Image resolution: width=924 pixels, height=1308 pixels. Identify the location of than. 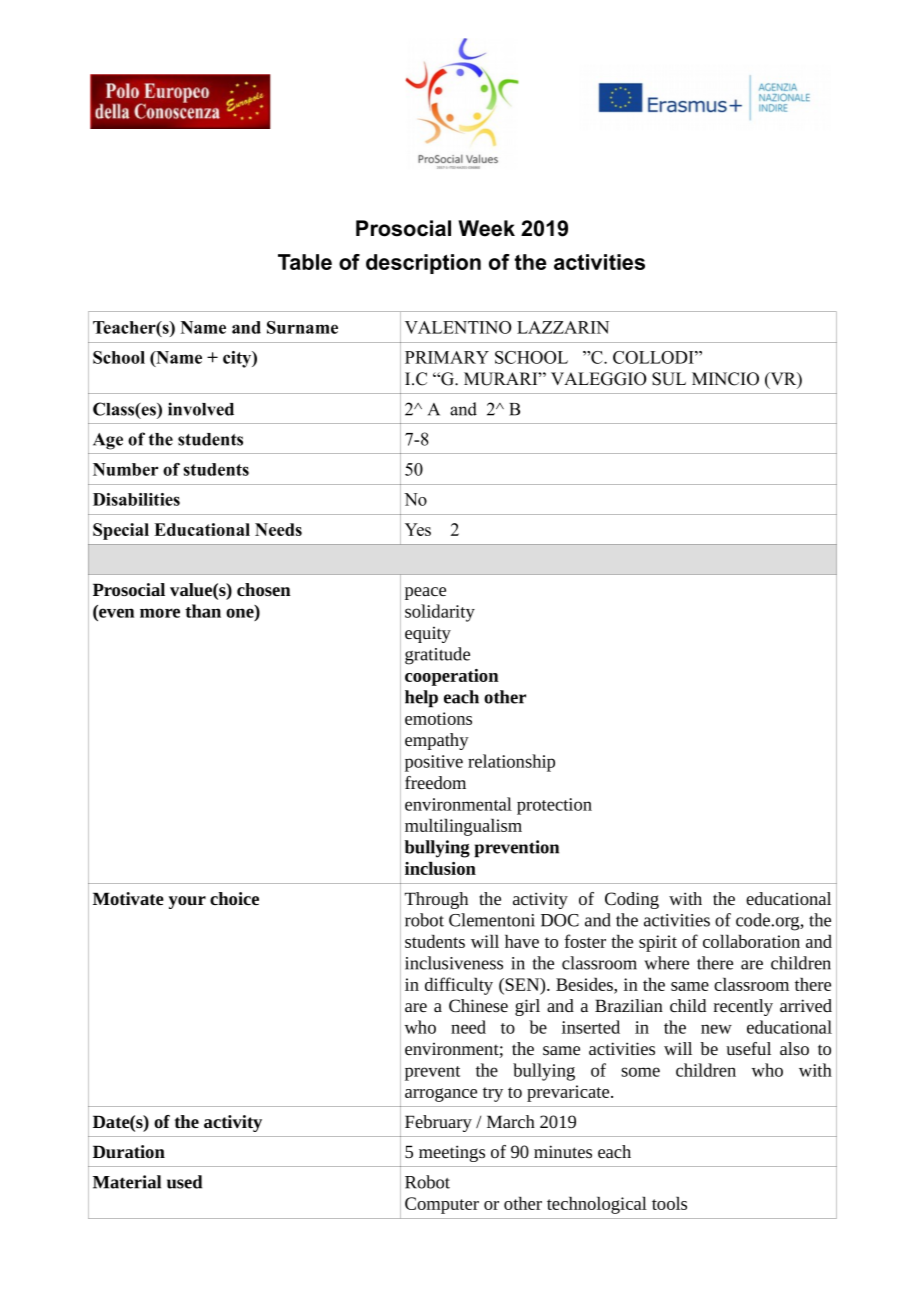
(203, 611).
